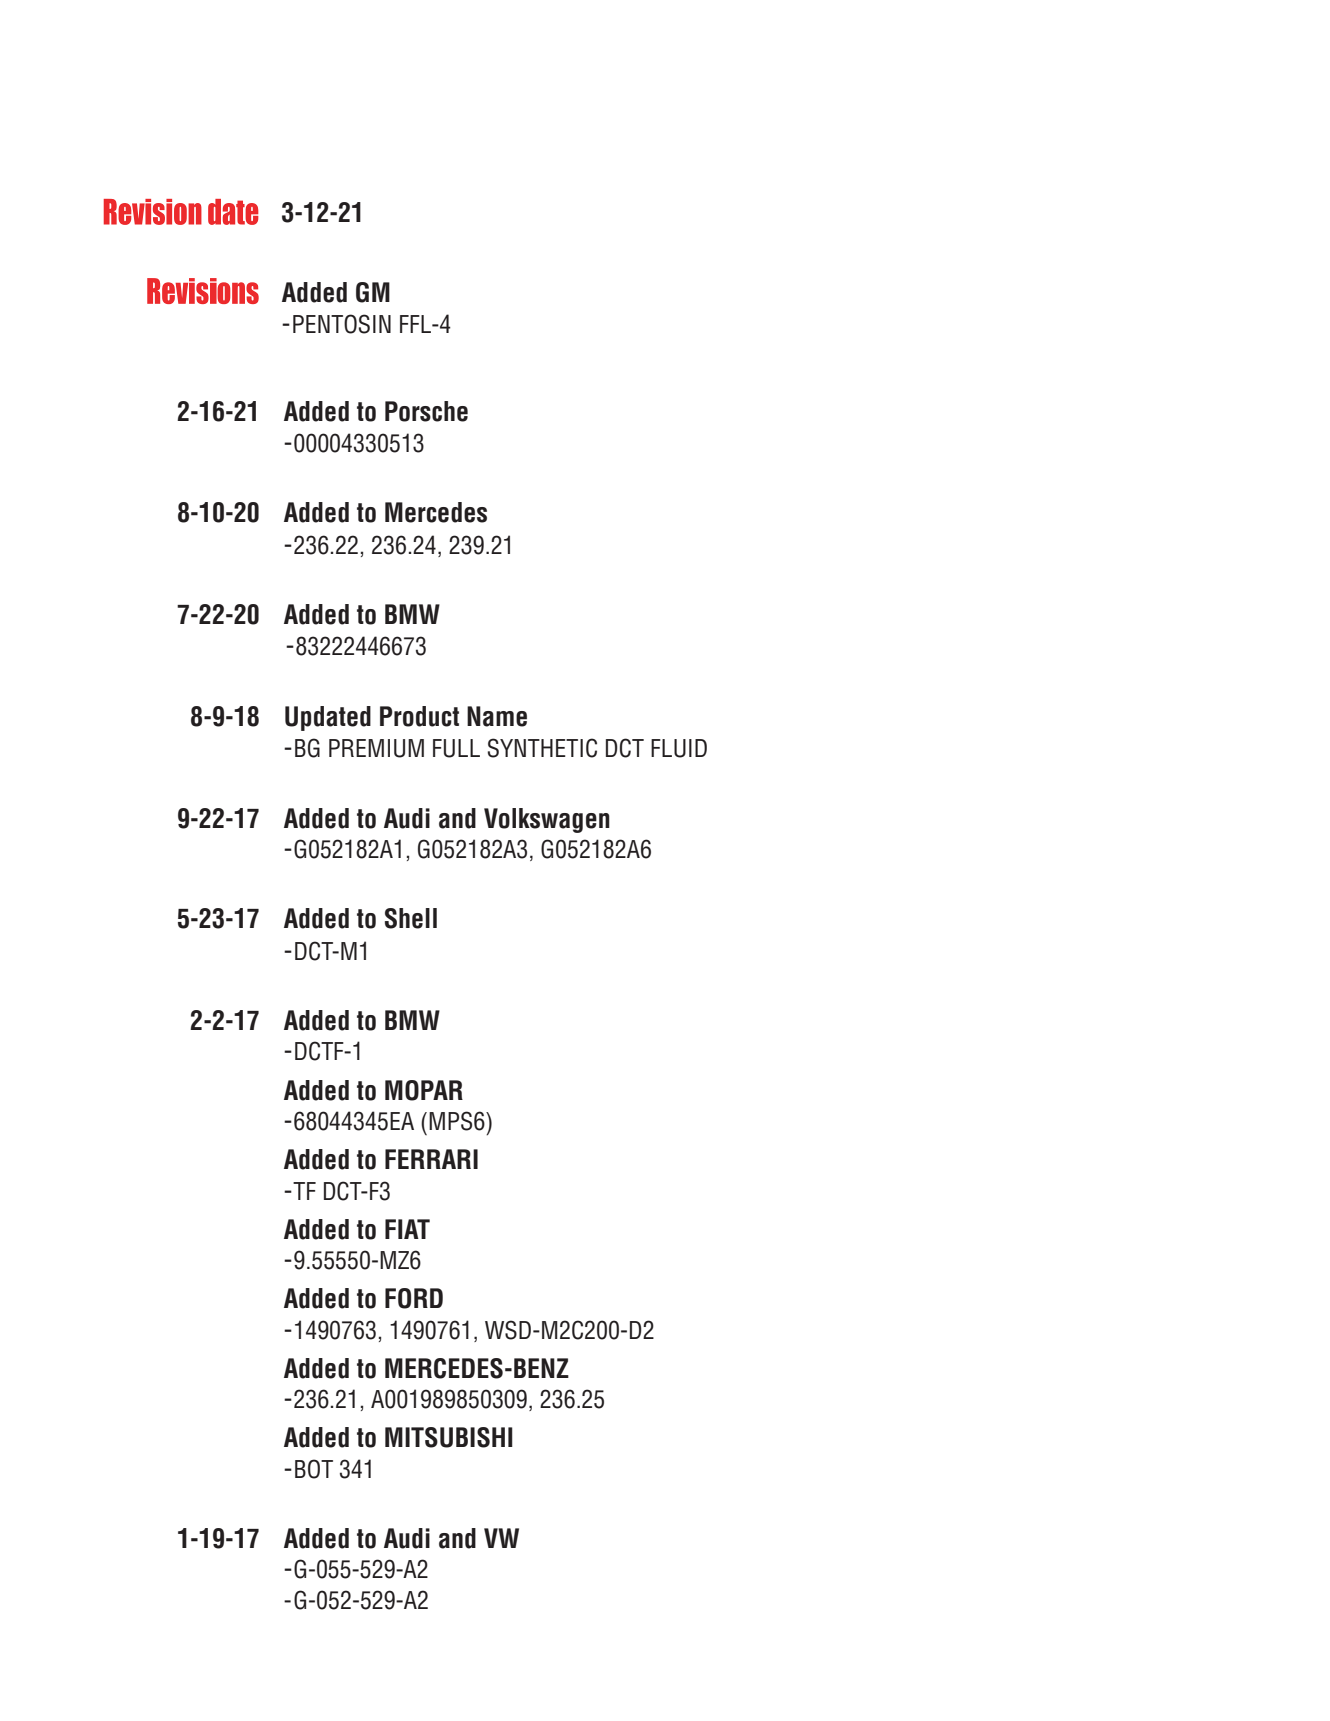  What do you see at coordinates (414, 1298) in the screenshot?
I see `FORD` at bounding box center [414, 1298].
